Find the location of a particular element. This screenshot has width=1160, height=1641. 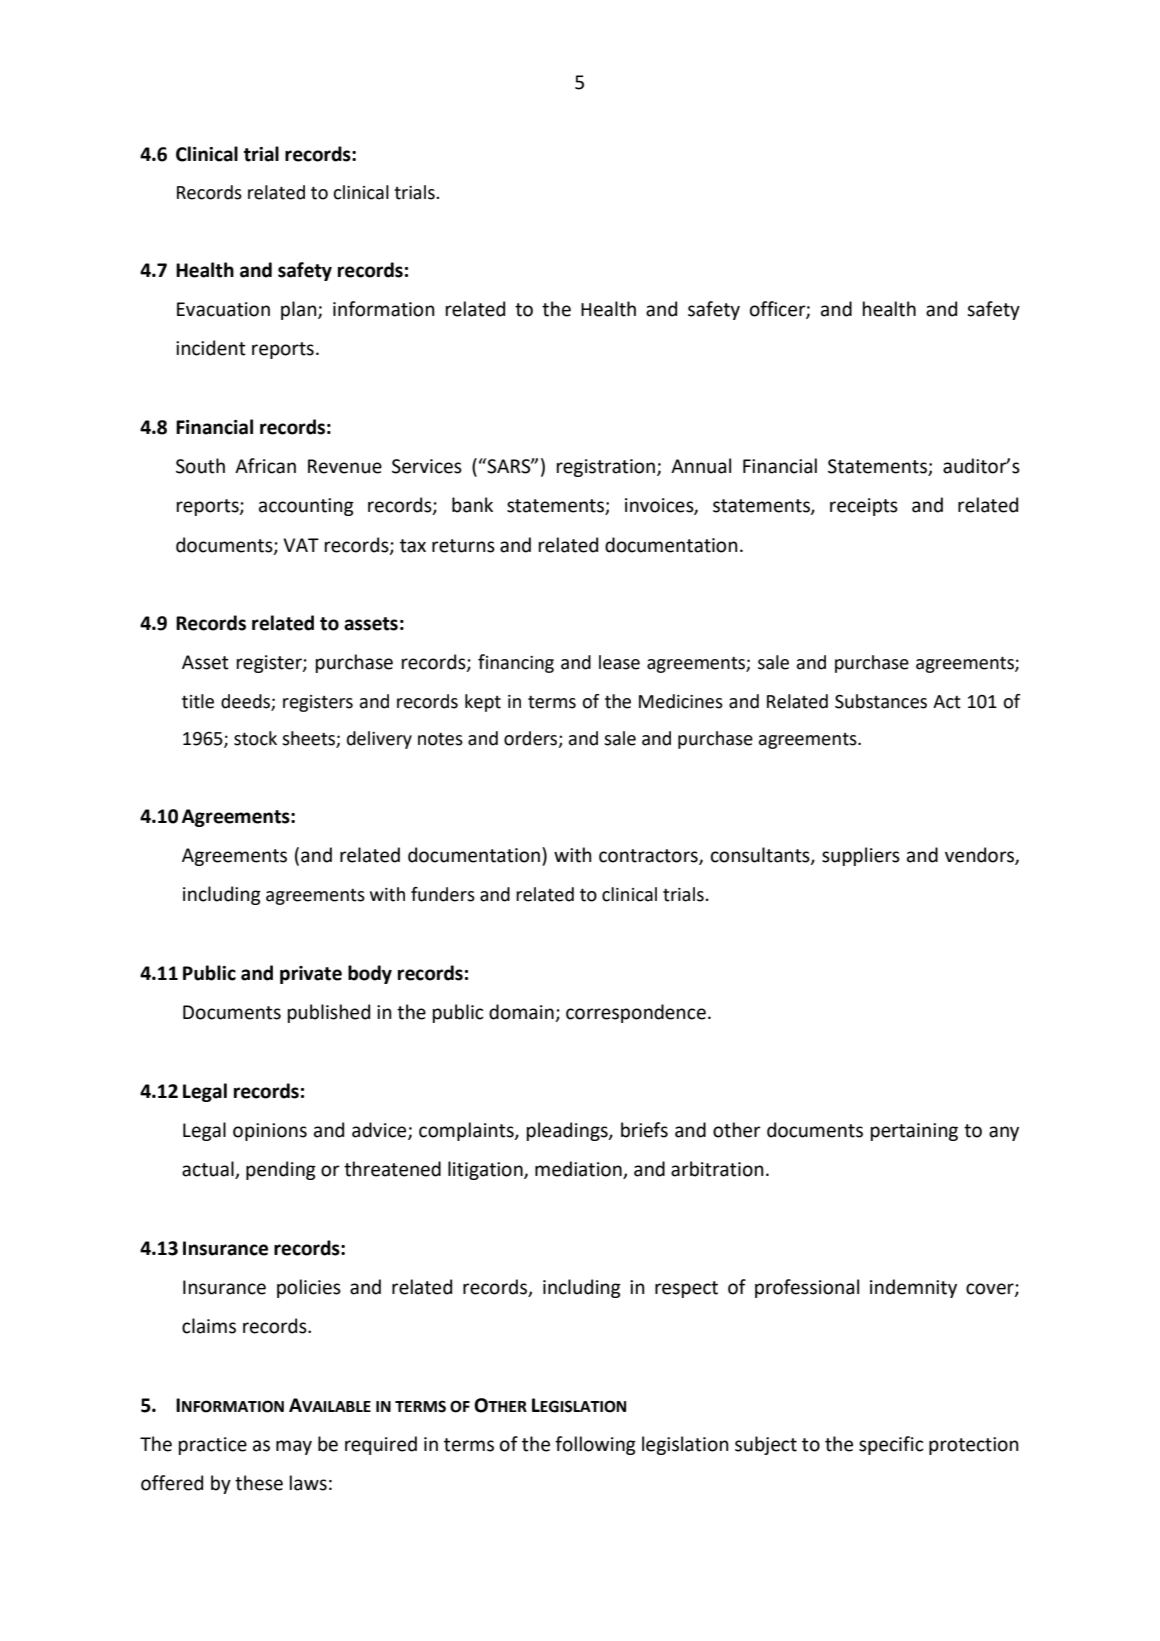

contractors is located at coordinates (649, 857).
